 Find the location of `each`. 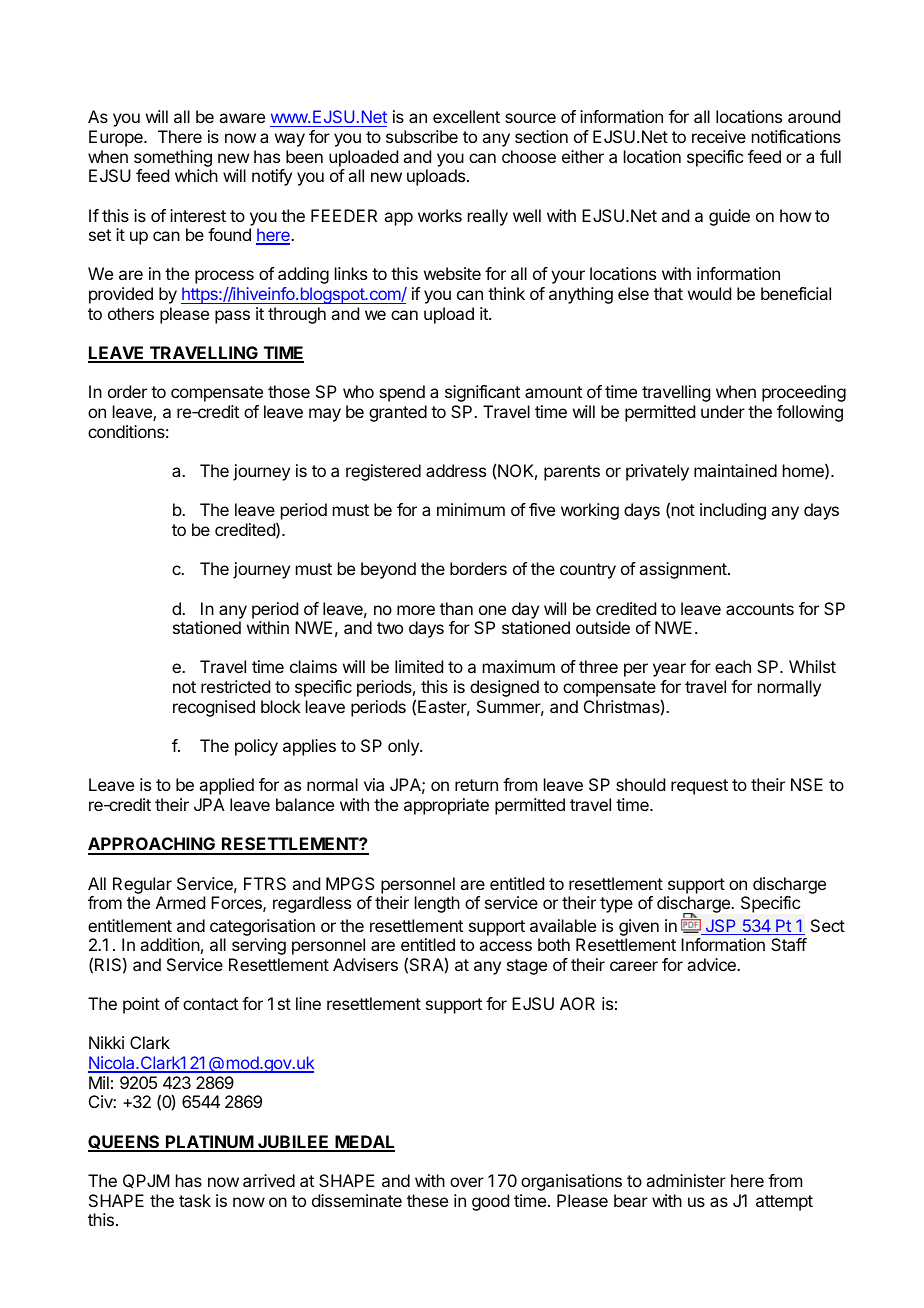

each is located at coordinates (733, 666).
